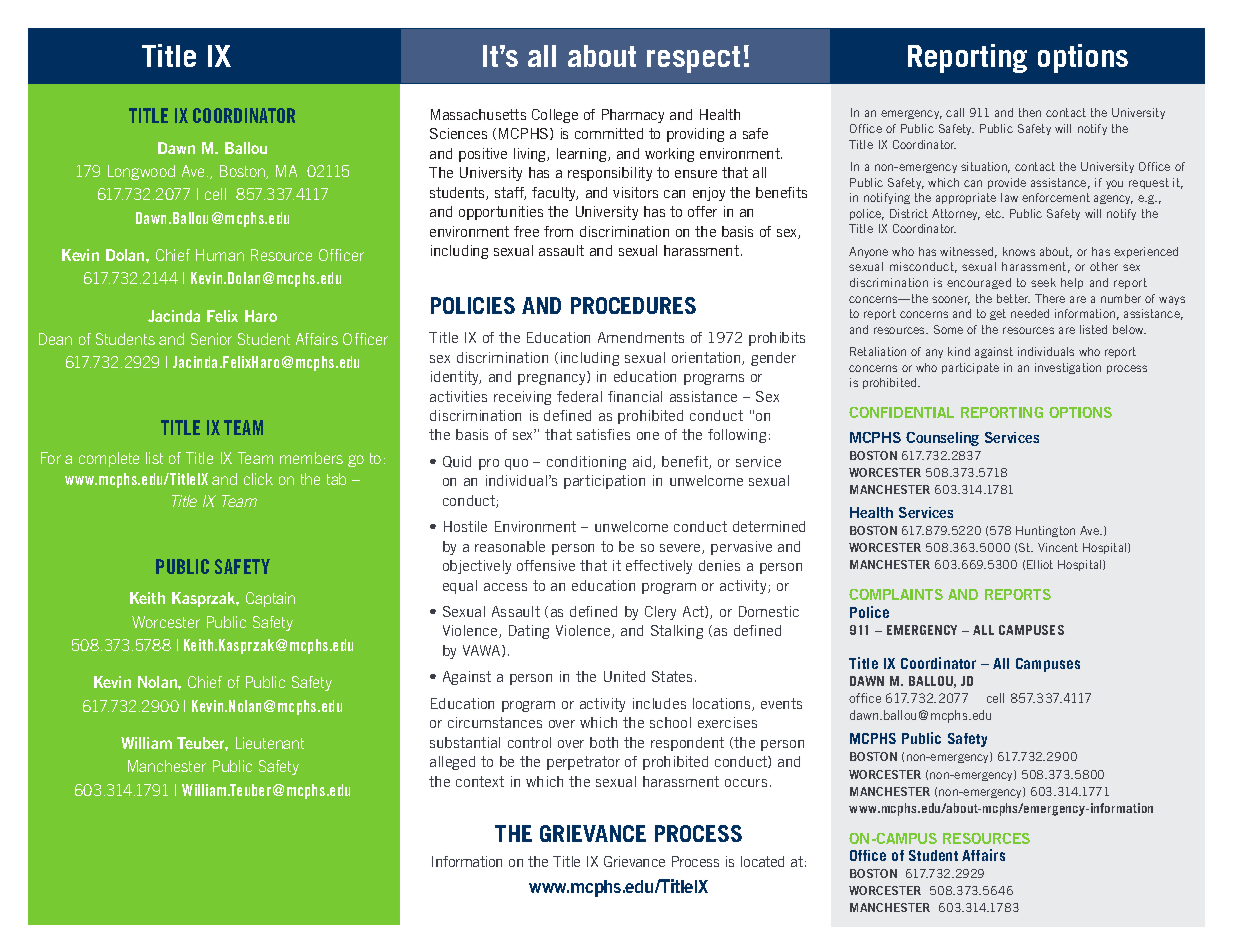  What do you see at coordinates (1030, 112) in the screenshot?
I see `then` at bounding box center [1030, 112].
